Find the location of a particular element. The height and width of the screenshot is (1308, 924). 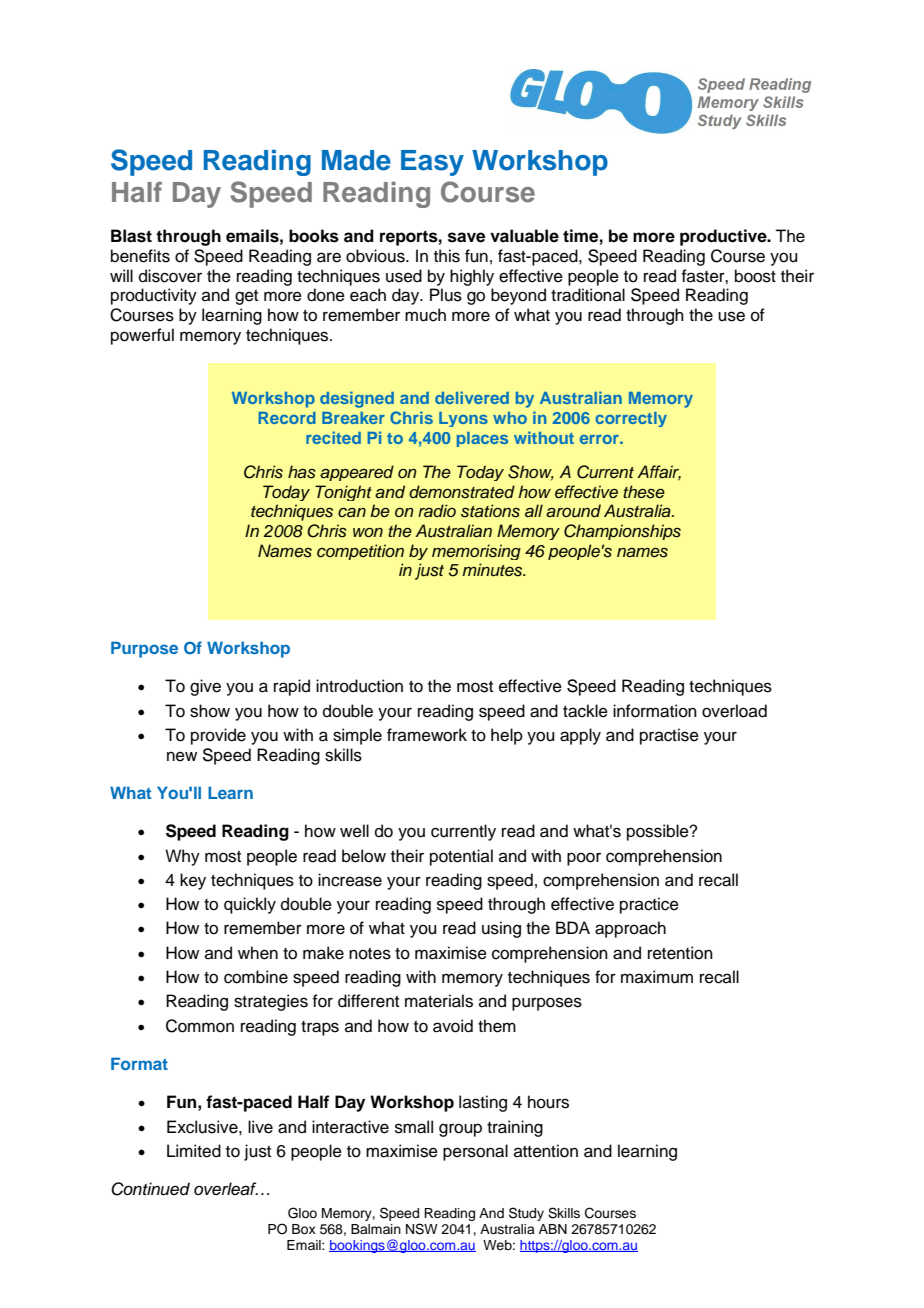

Affair is located at coordinates (659, 473).
